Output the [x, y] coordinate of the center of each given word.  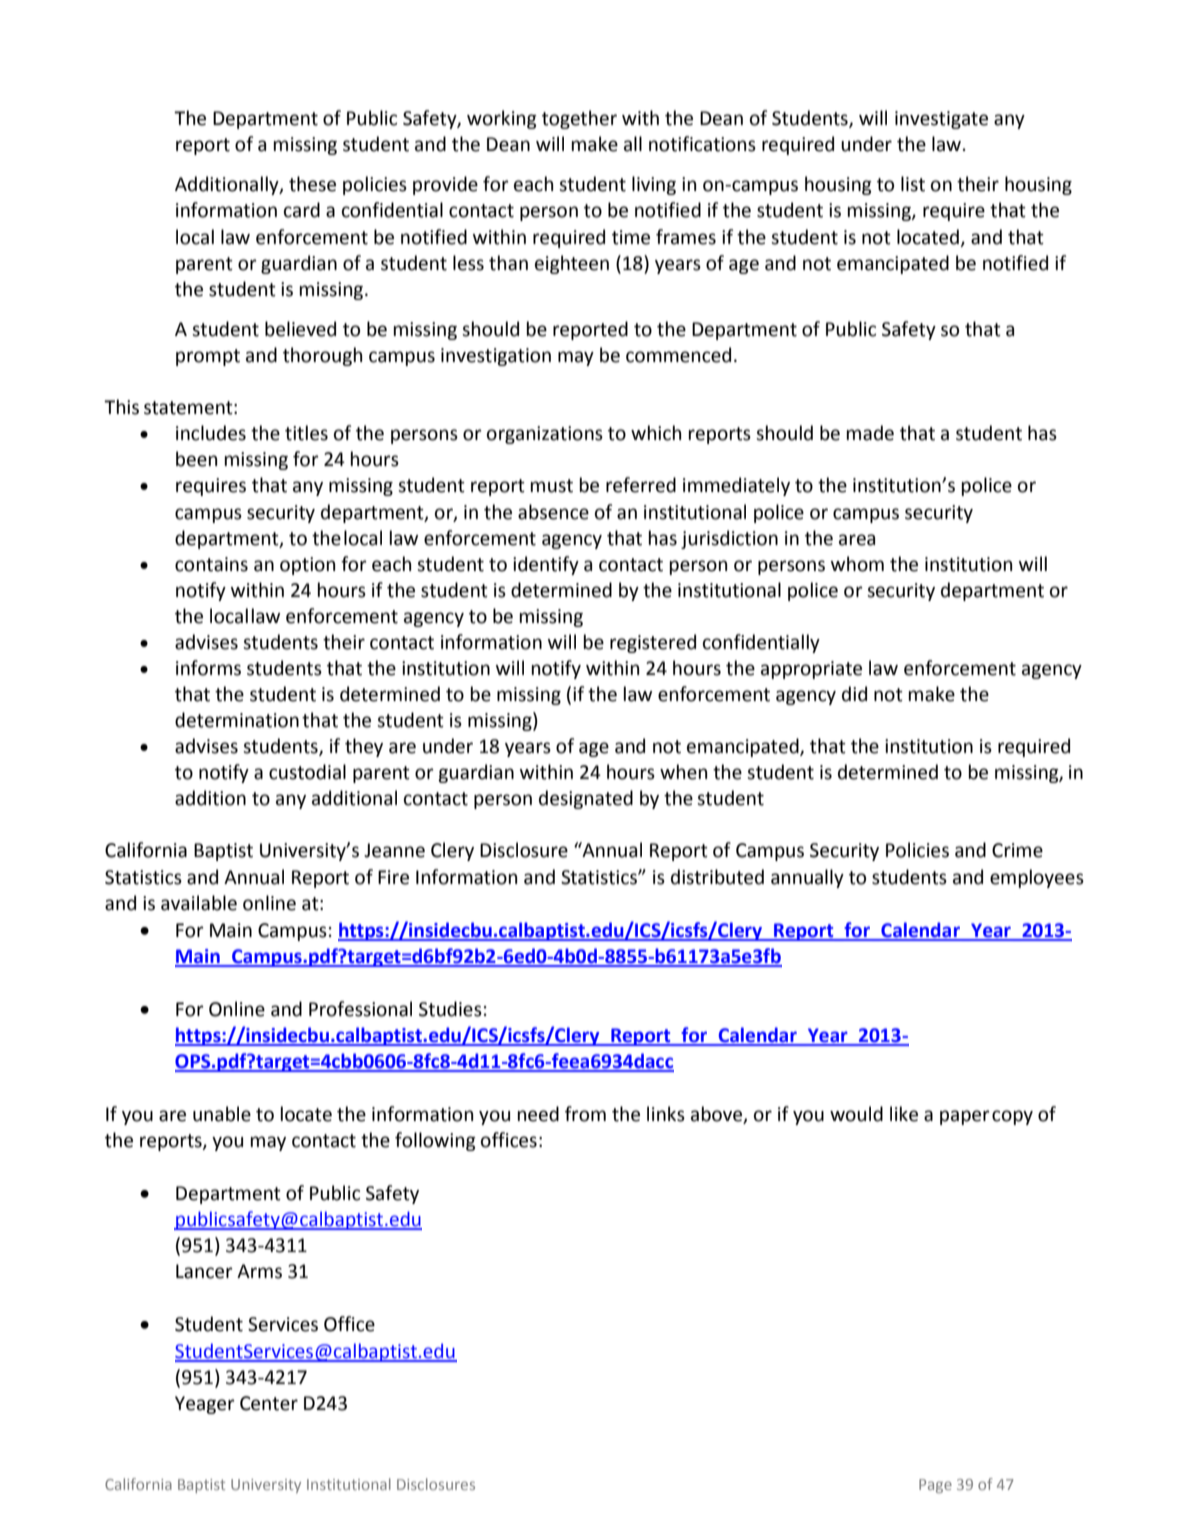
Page [935, 1486]
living [654, 185]
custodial [307, 772]
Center [269, 1403]
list [913, 184]
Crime [1017, 850]
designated [586, 799]
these [312, 184]
